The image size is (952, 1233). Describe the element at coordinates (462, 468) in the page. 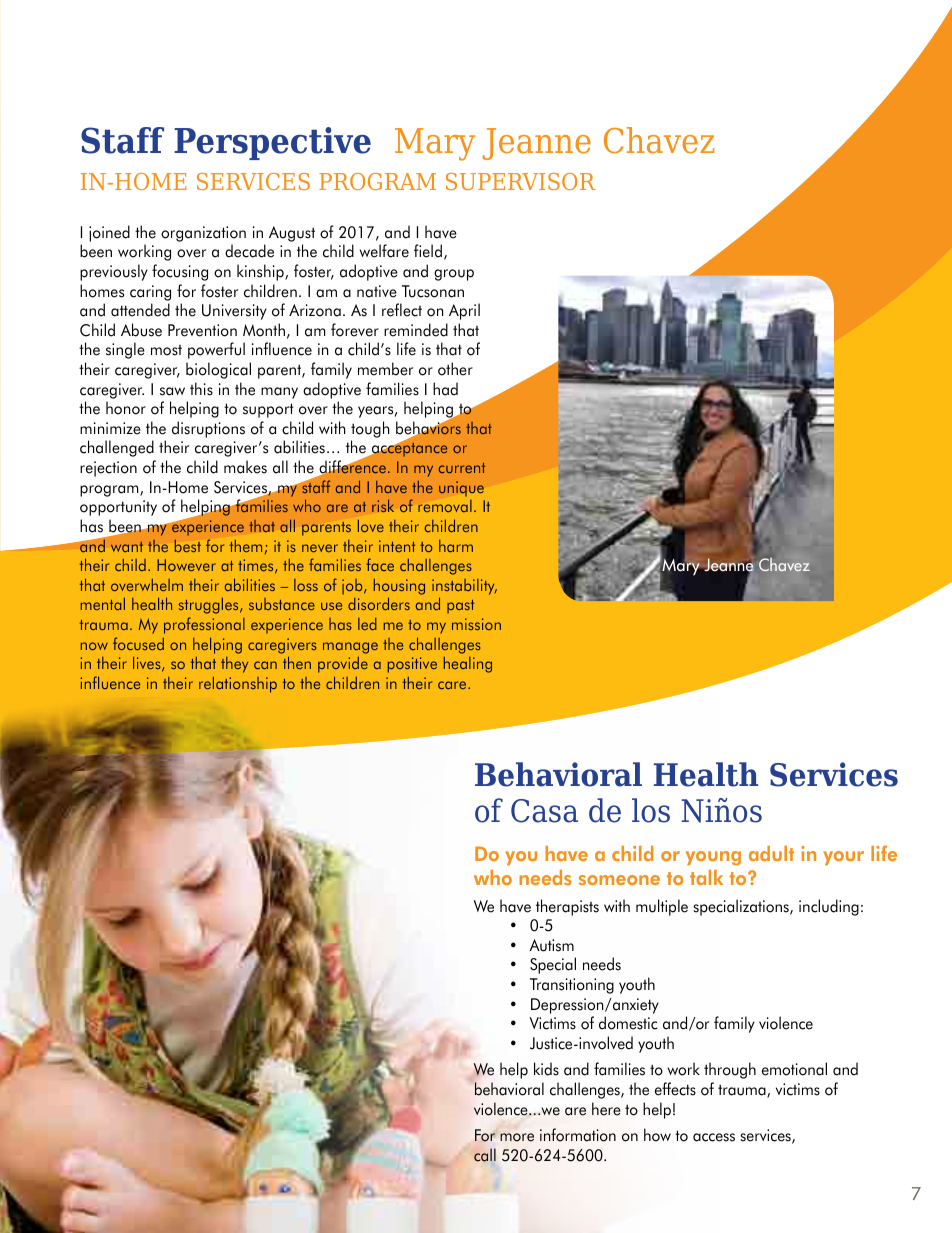

I see `current` at that location.
